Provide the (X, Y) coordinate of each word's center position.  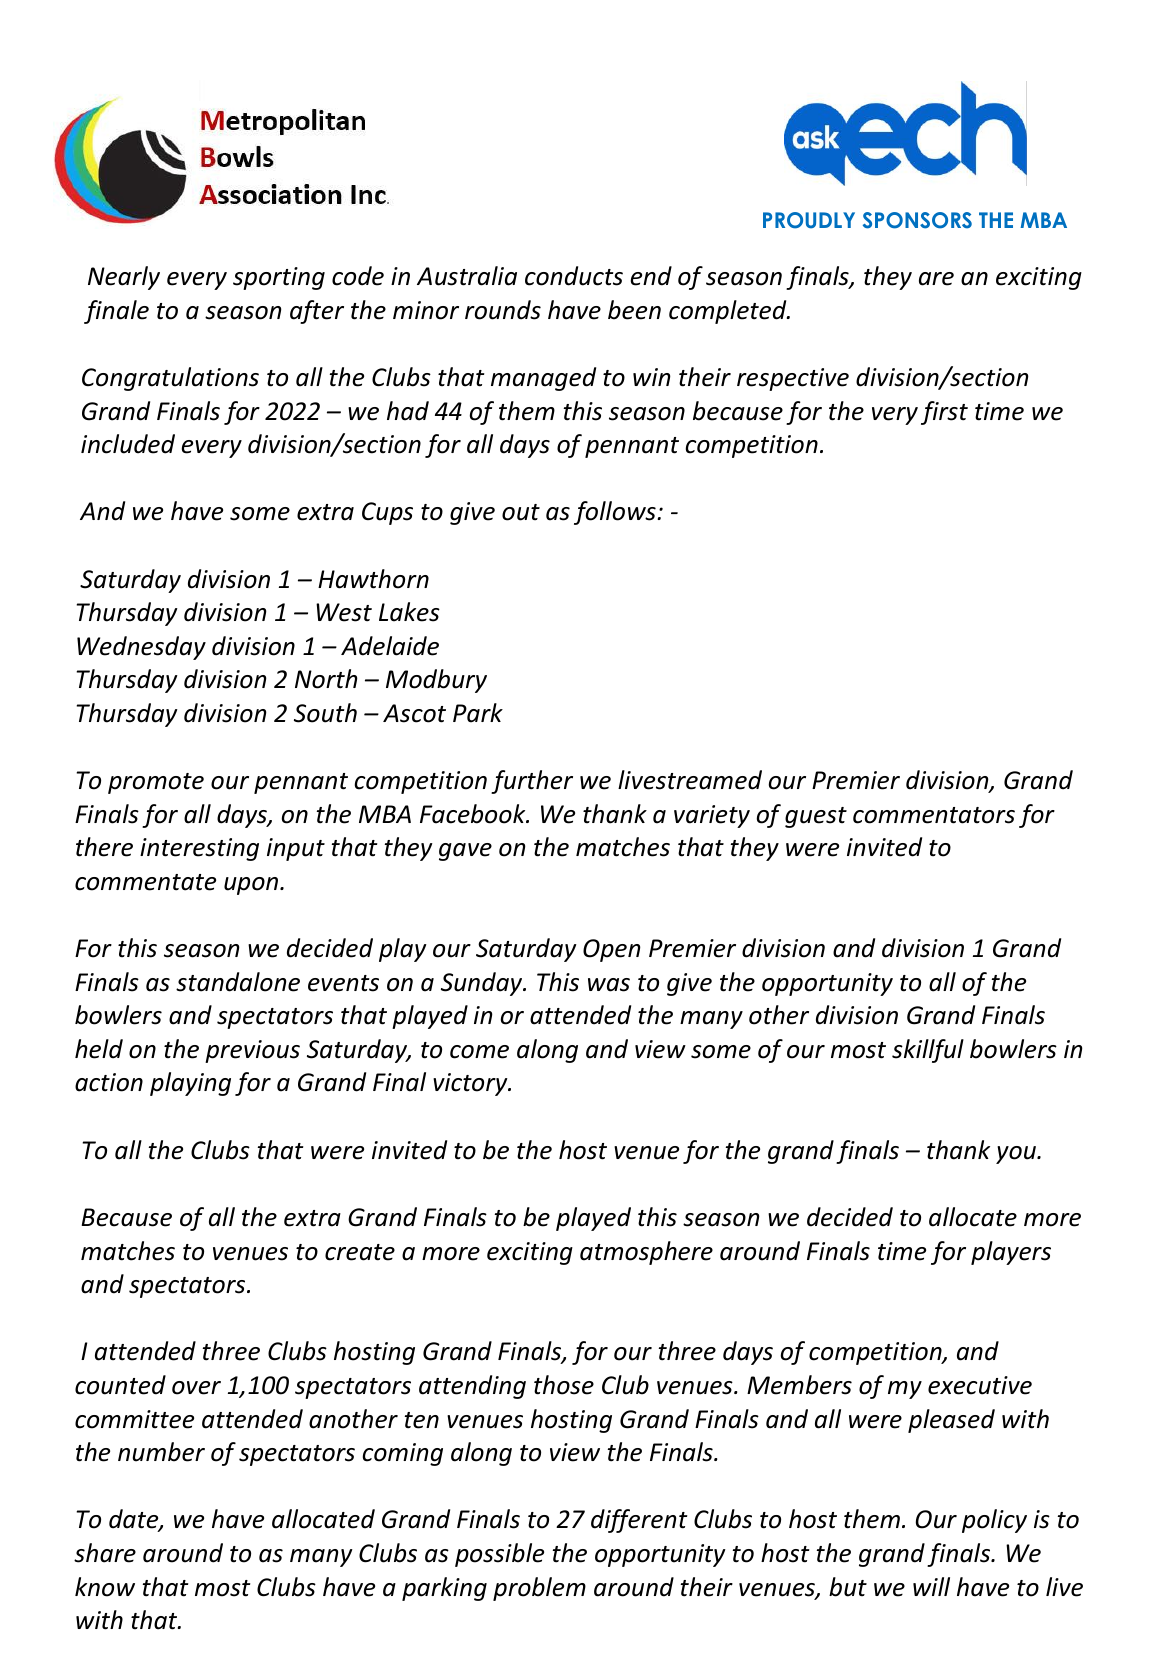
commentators (934, 815)
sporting (279, 278)
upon (252, 886)
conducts (574, 276)
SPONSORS (917, 220)
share (105, 1553)
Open (612, 950)
